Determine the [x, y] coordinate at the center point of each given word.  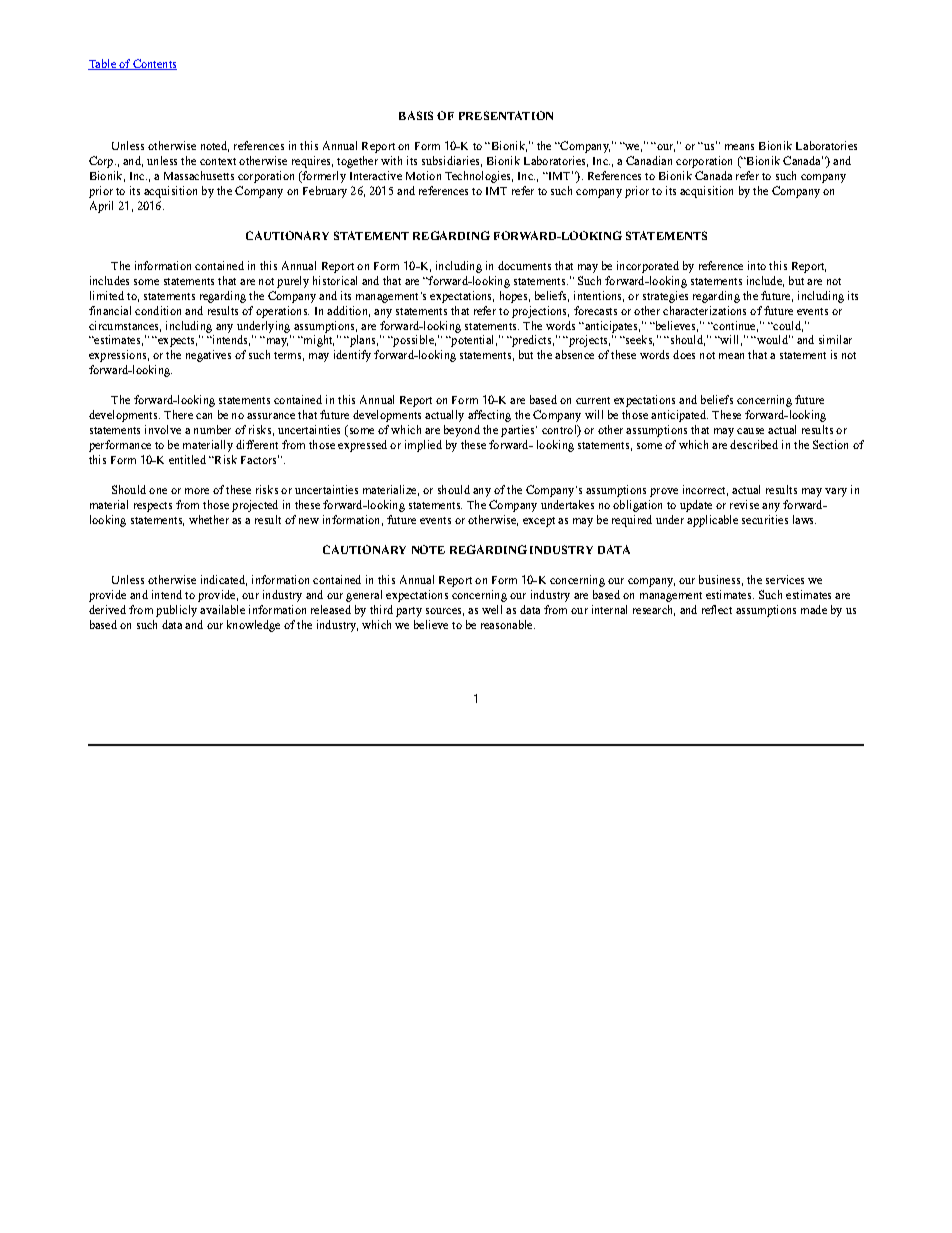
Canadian [649, 160]
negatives [208, 356]
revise [744, 504]
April [101, 207]
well [492, 609]
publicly [176, 611]
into [757, 265]
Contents [154, 64]
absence [574, 354]
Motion [423, 175]
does [684, 354]
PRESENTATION [506, 115]
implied [423, 446]
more [197, 491]
